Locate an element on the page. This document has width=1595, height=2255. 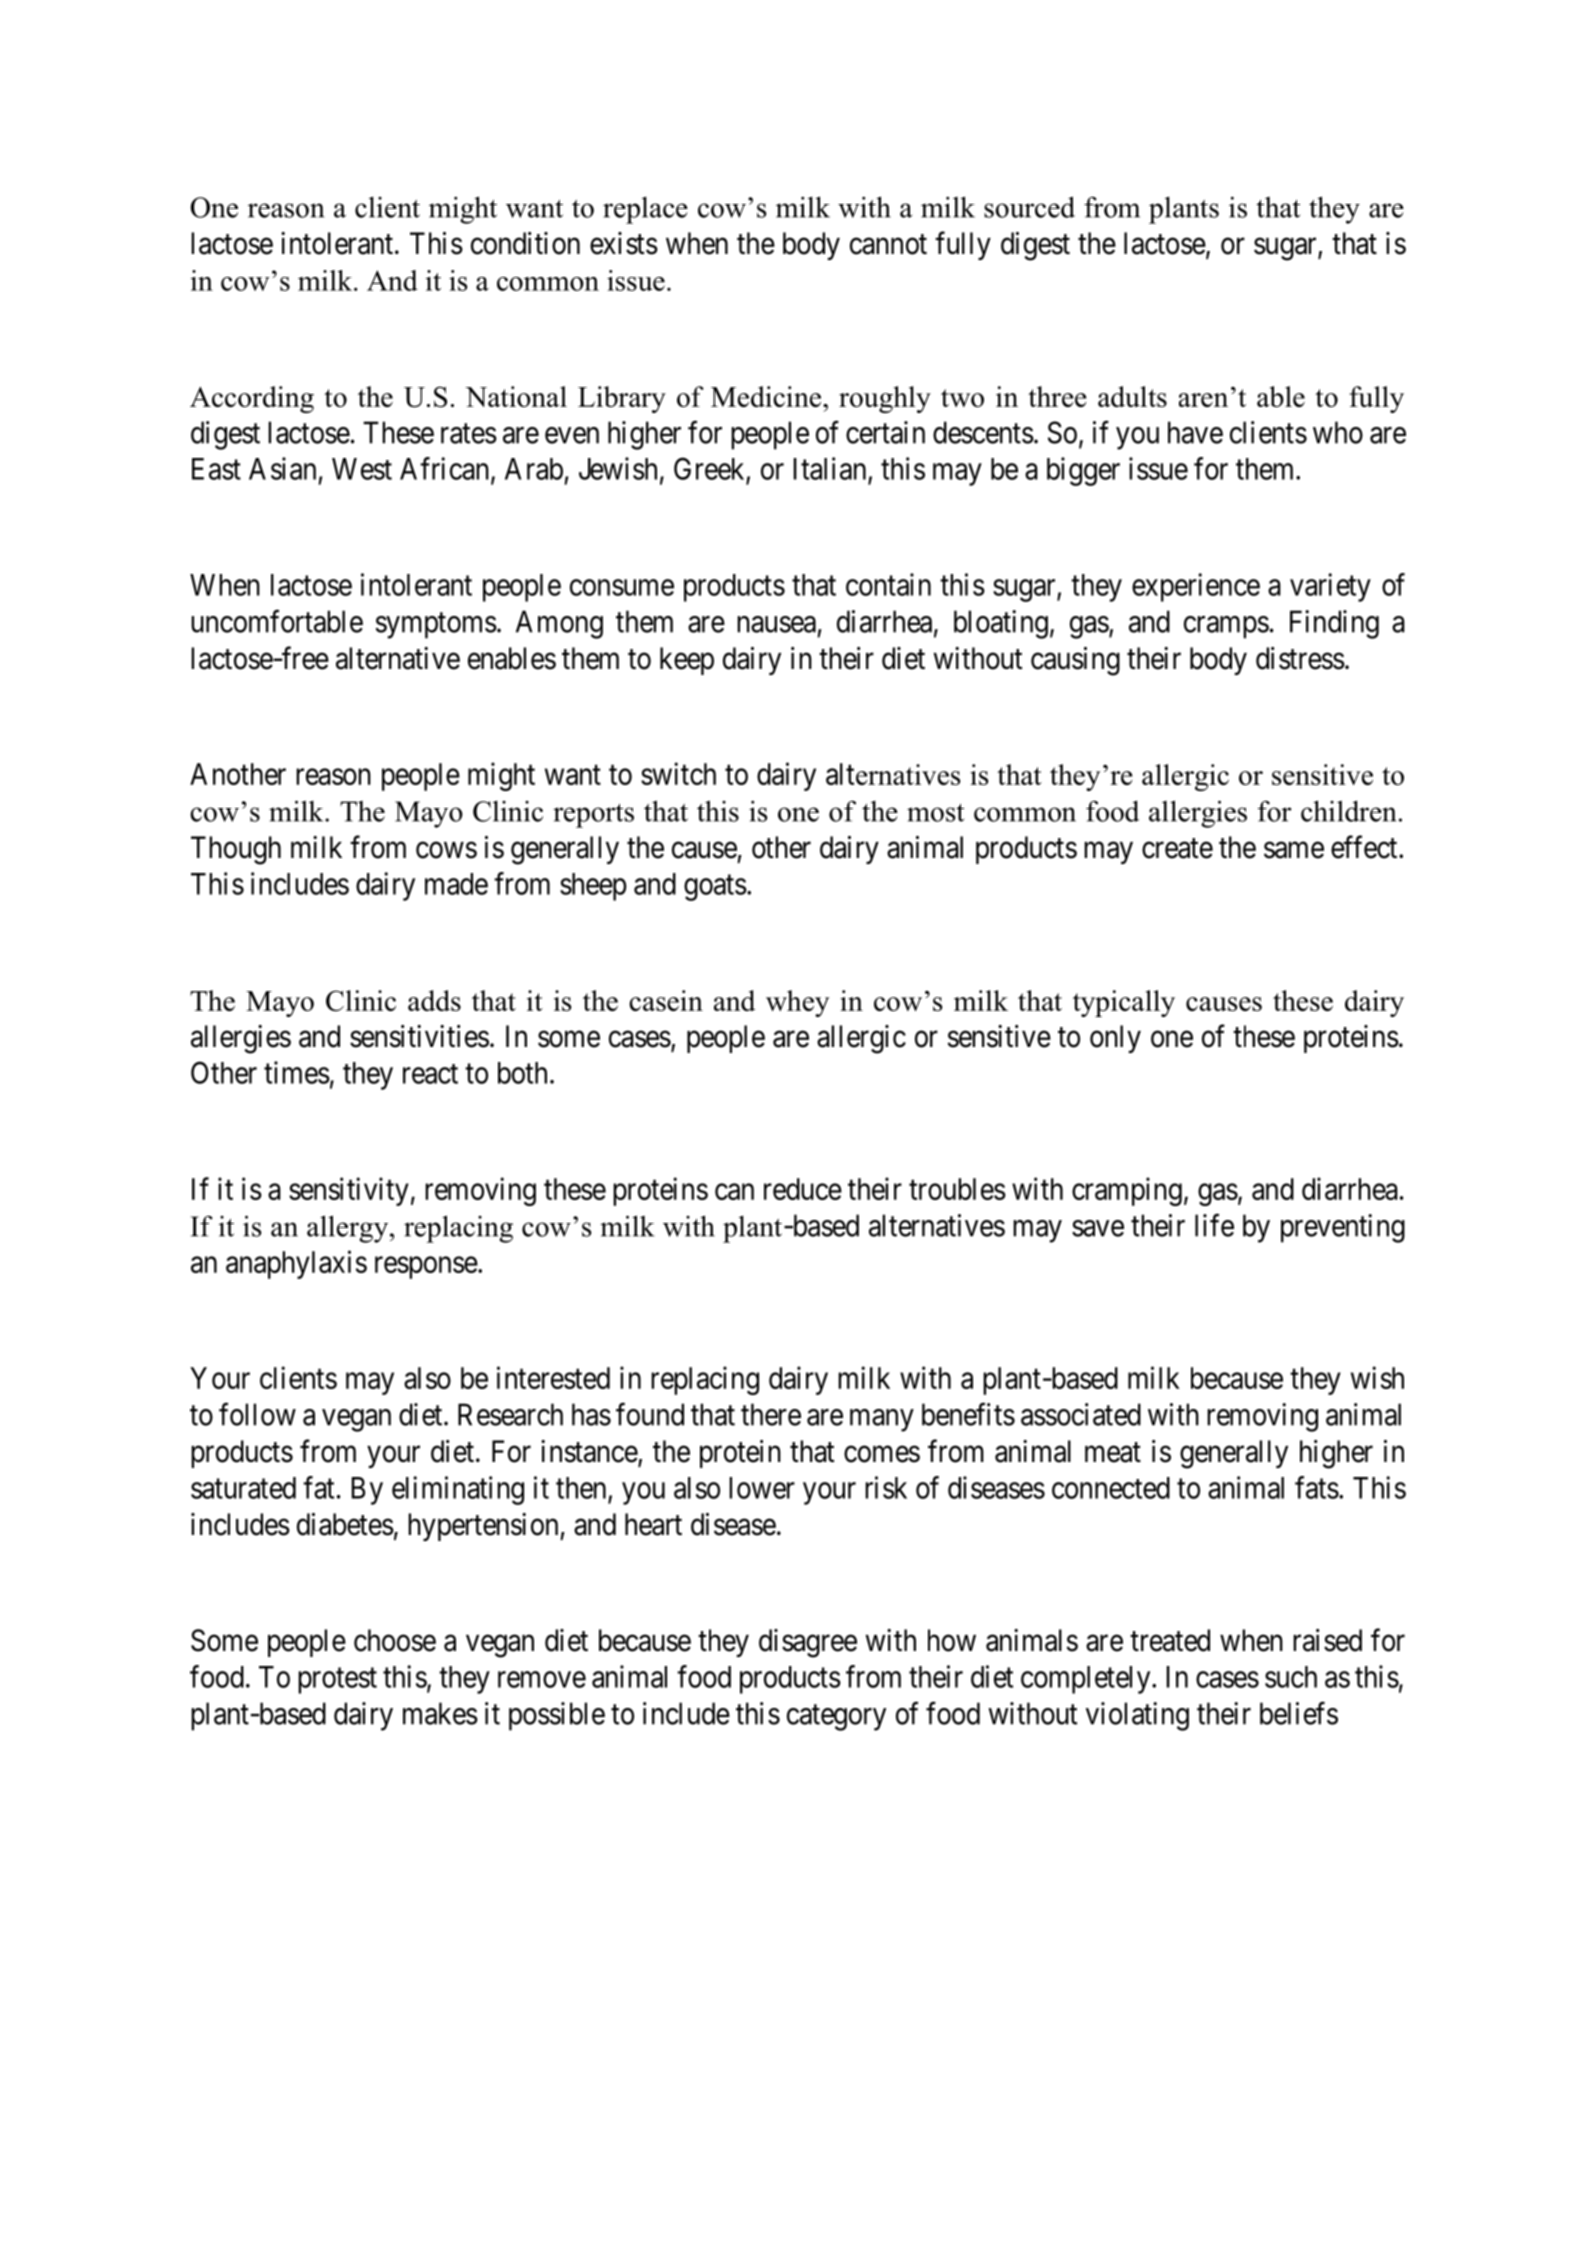
sourced is located at coordinates (1029, 207).
